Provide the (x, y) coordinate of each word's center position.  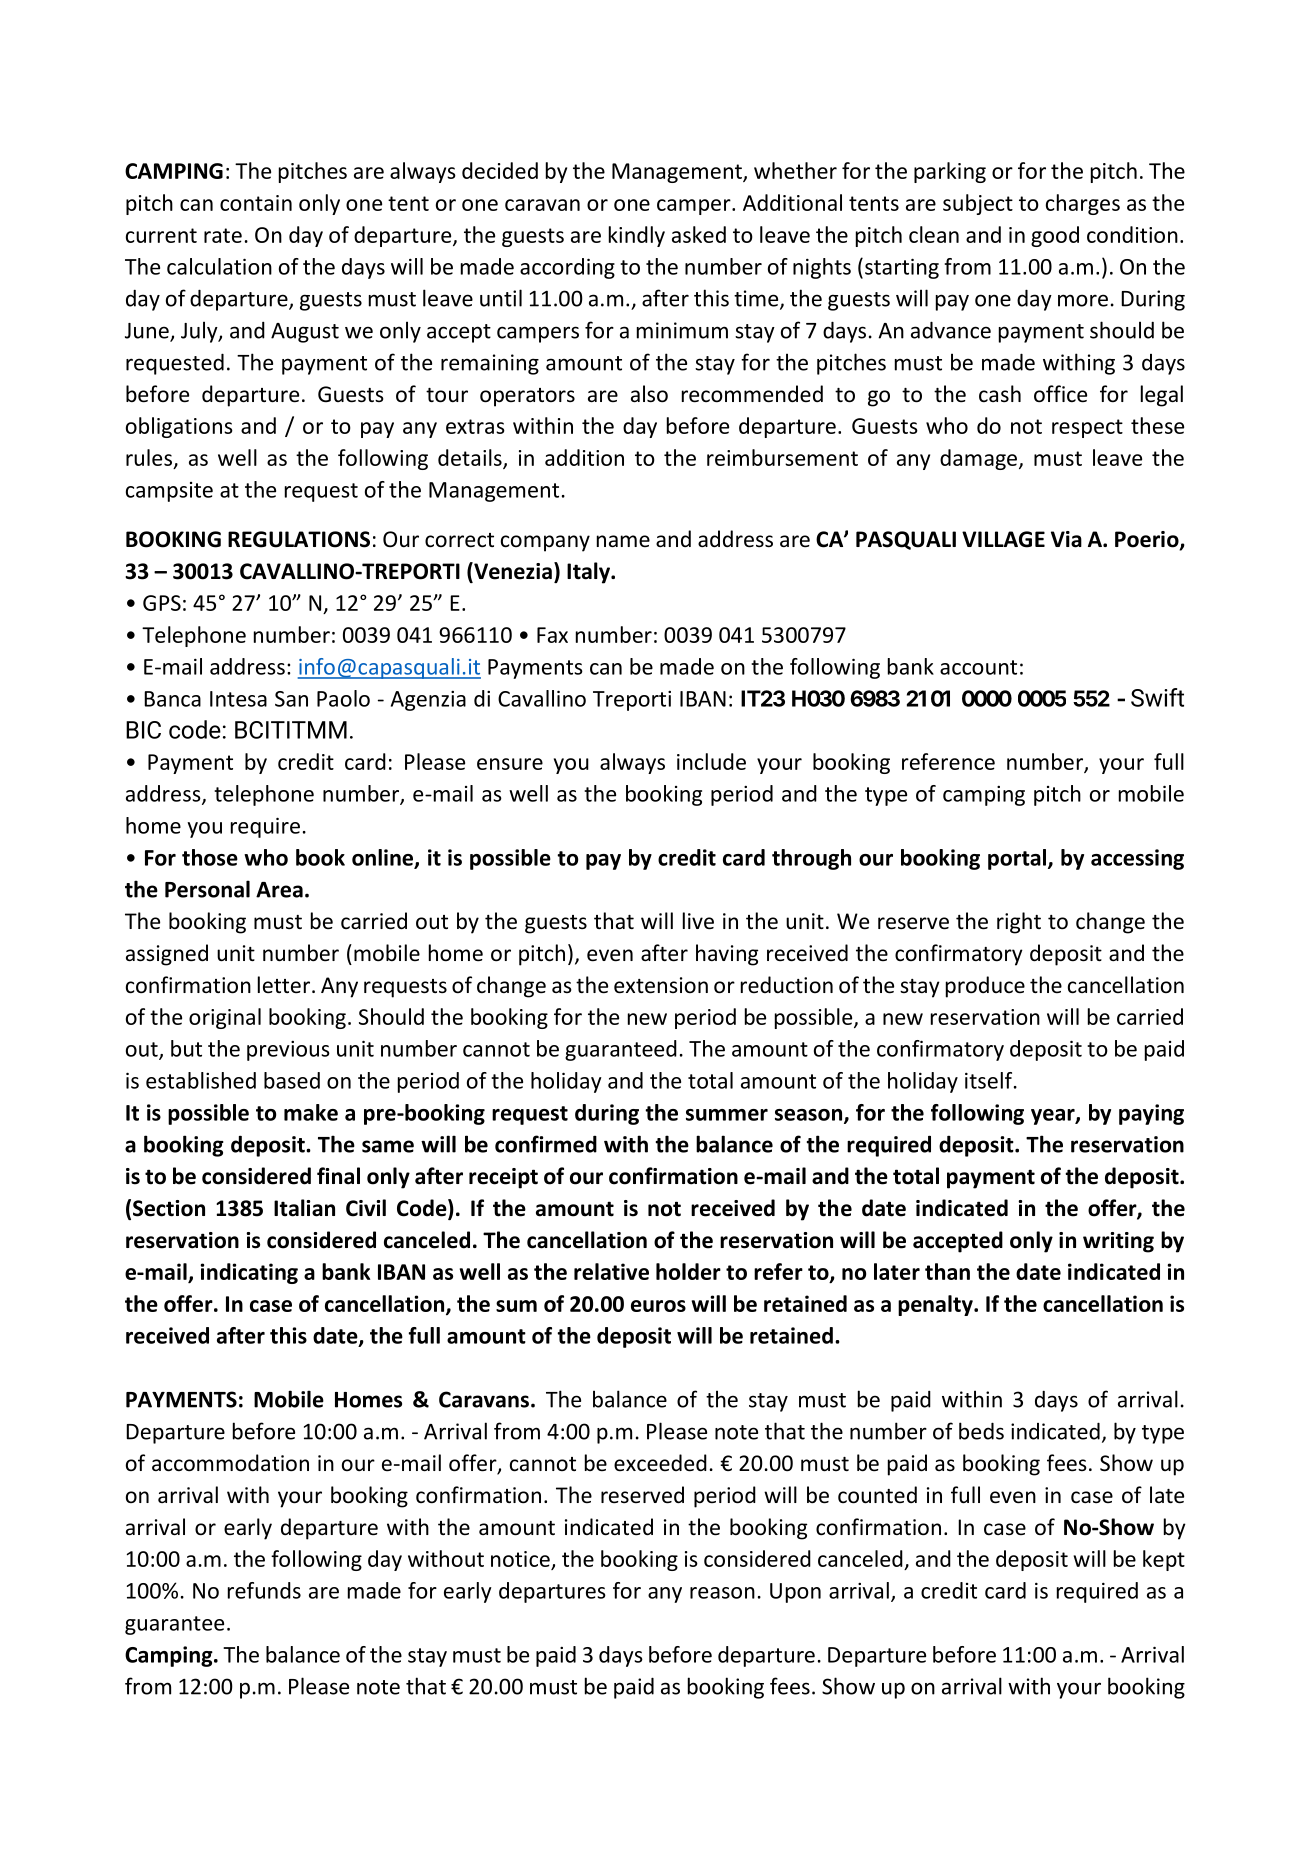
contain (256, 203)
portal (1017, 859)
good (1055, 236)
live (698, 921)
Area (279, 890)
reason (722, 1593)
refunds (264, 1590)
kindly (637, 236)
